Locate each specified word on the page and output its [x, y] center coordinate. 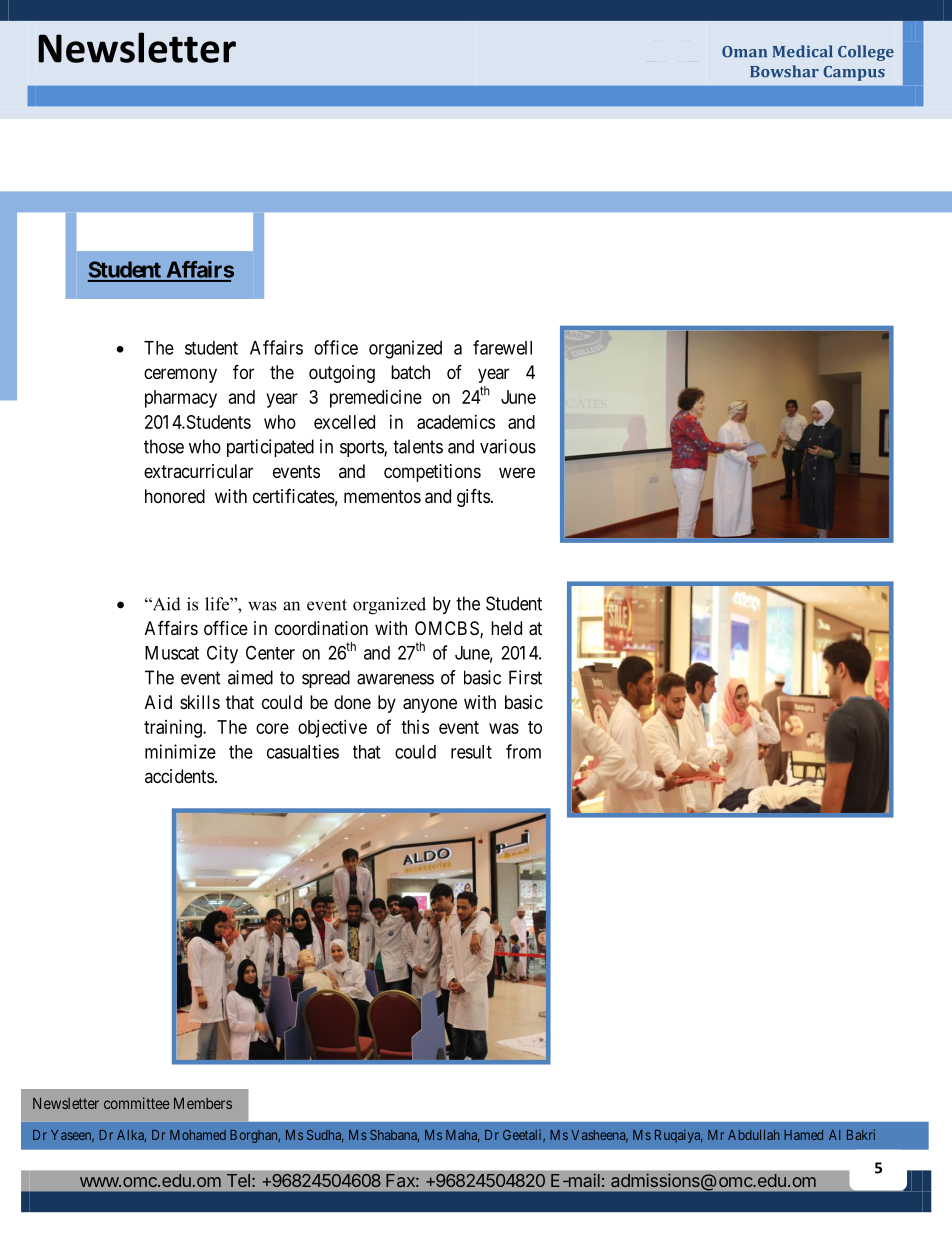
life [218, 604]
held [506, 628]
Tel [238, 1180]
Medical [803, 51]
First [525, 677]
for [243, 371]
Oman [744, 52]
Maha [462, 1136]
